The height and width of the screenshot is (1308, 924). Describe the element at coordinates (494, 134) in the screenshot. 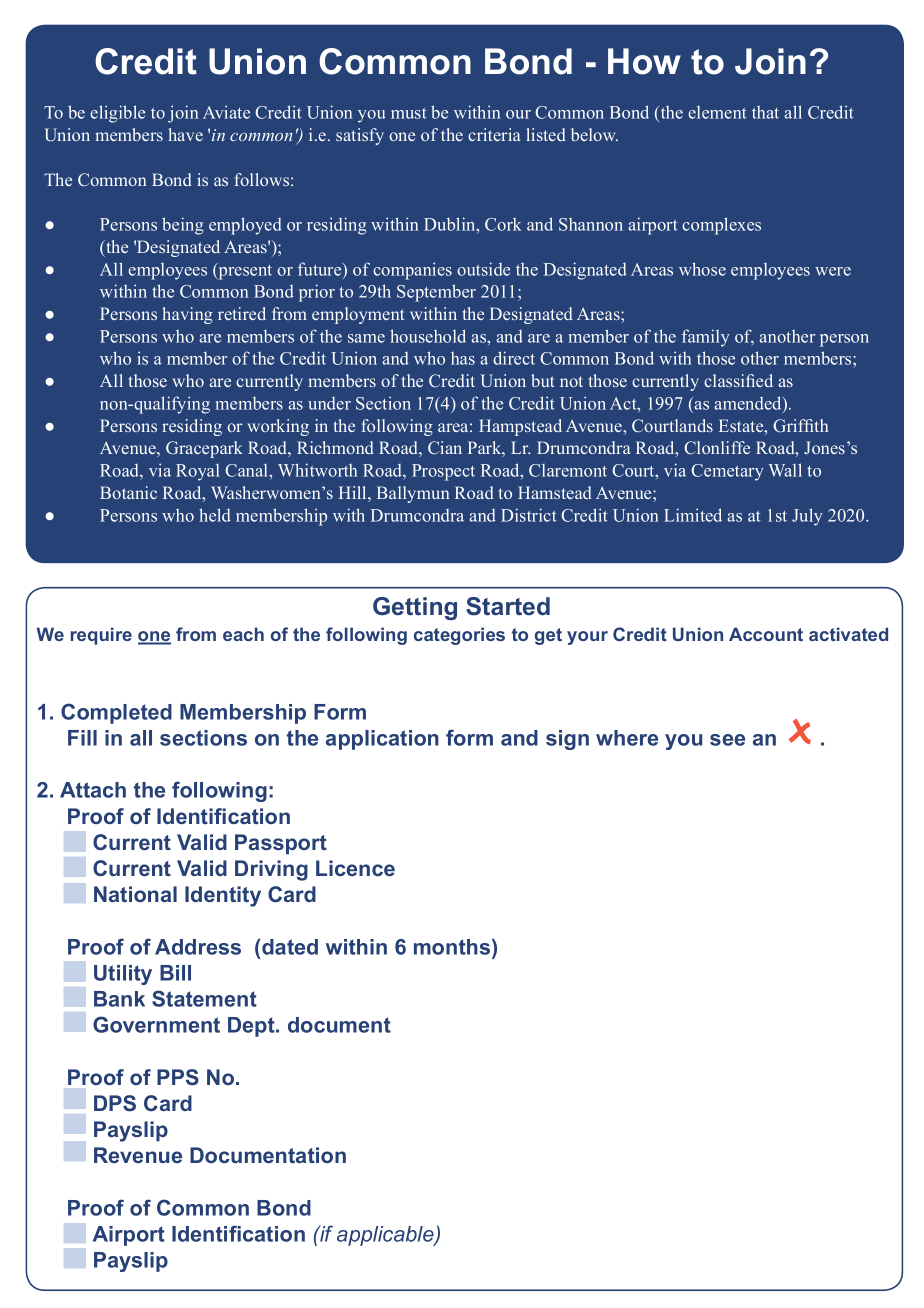

I see `criteria` at that location.
